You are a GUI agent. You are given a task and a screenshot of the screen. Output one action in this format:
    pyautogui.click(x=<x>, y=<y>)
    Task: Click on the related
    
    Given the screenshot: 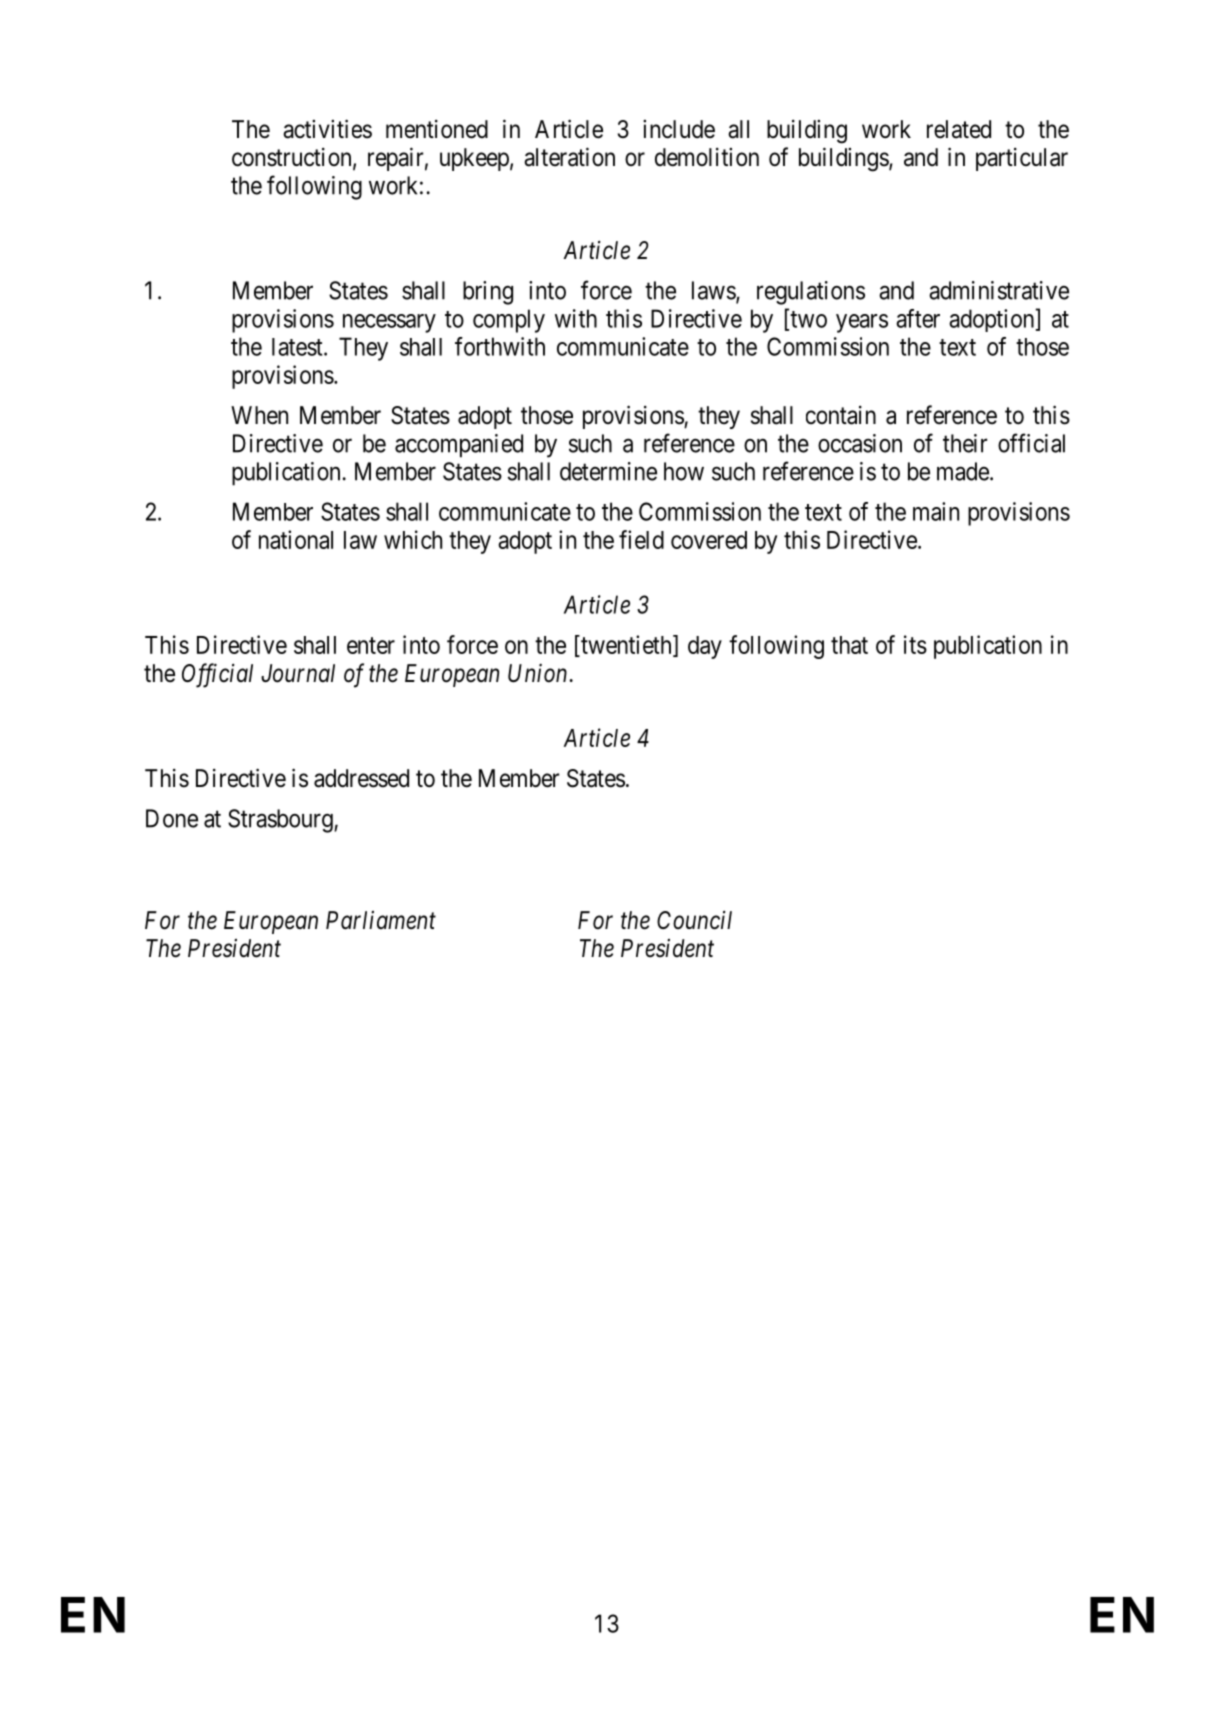 What is the action you would take?
    pyautogui.click(x=959, y=129)
